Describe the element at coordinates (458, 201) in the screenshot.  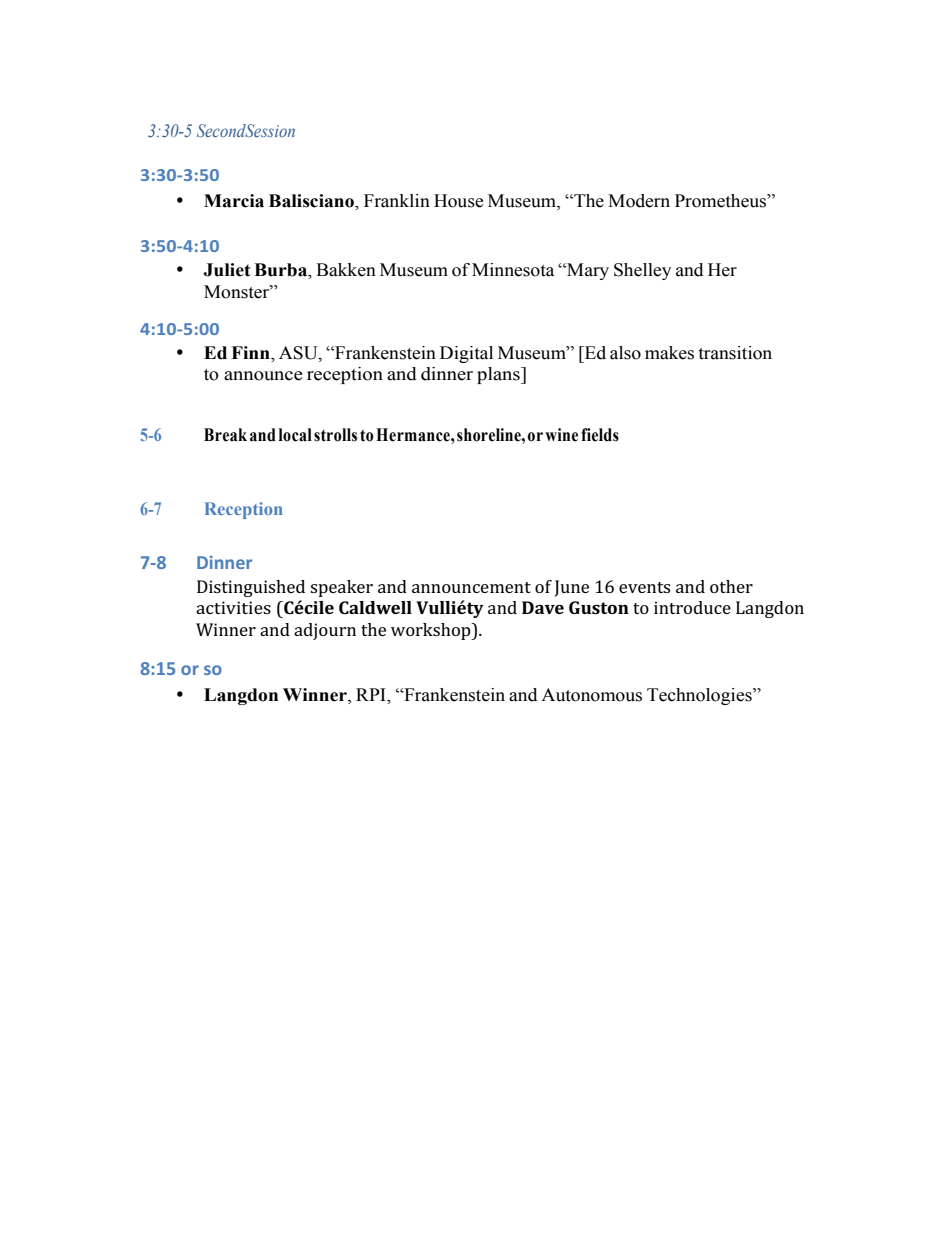
I see `House` at that location.
